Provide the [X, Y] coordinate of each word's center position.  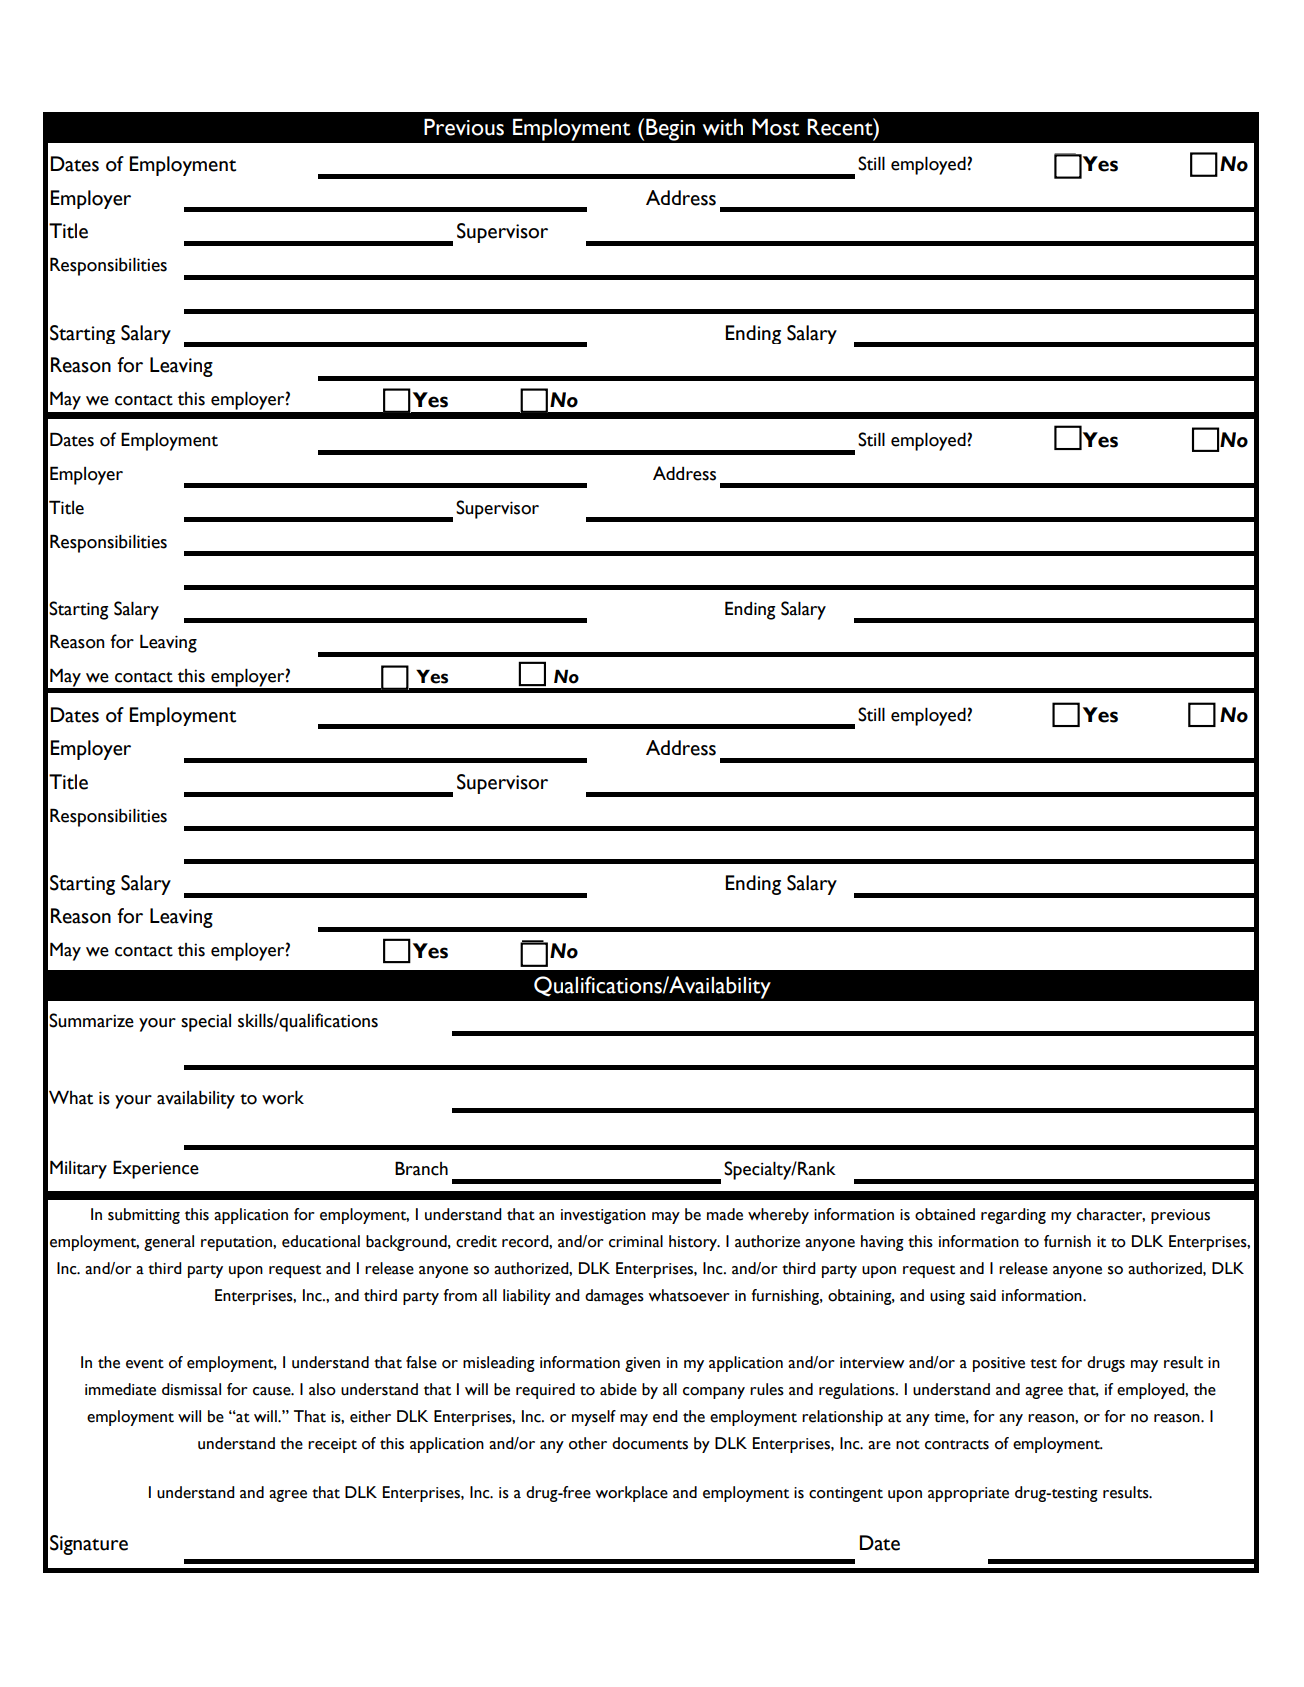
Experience [156, 1169]
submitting [144, 1216]
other [588, 1443]
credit [476, 1241]
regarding [1013, 1216]
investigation [603, 1216]
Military [78, 1169]
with [723, 127]
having [882, 1243]
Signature [89, 1545]
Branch [421, 1168]
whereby [778, 1216]
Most [776, 127]
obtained [945, 1214]
